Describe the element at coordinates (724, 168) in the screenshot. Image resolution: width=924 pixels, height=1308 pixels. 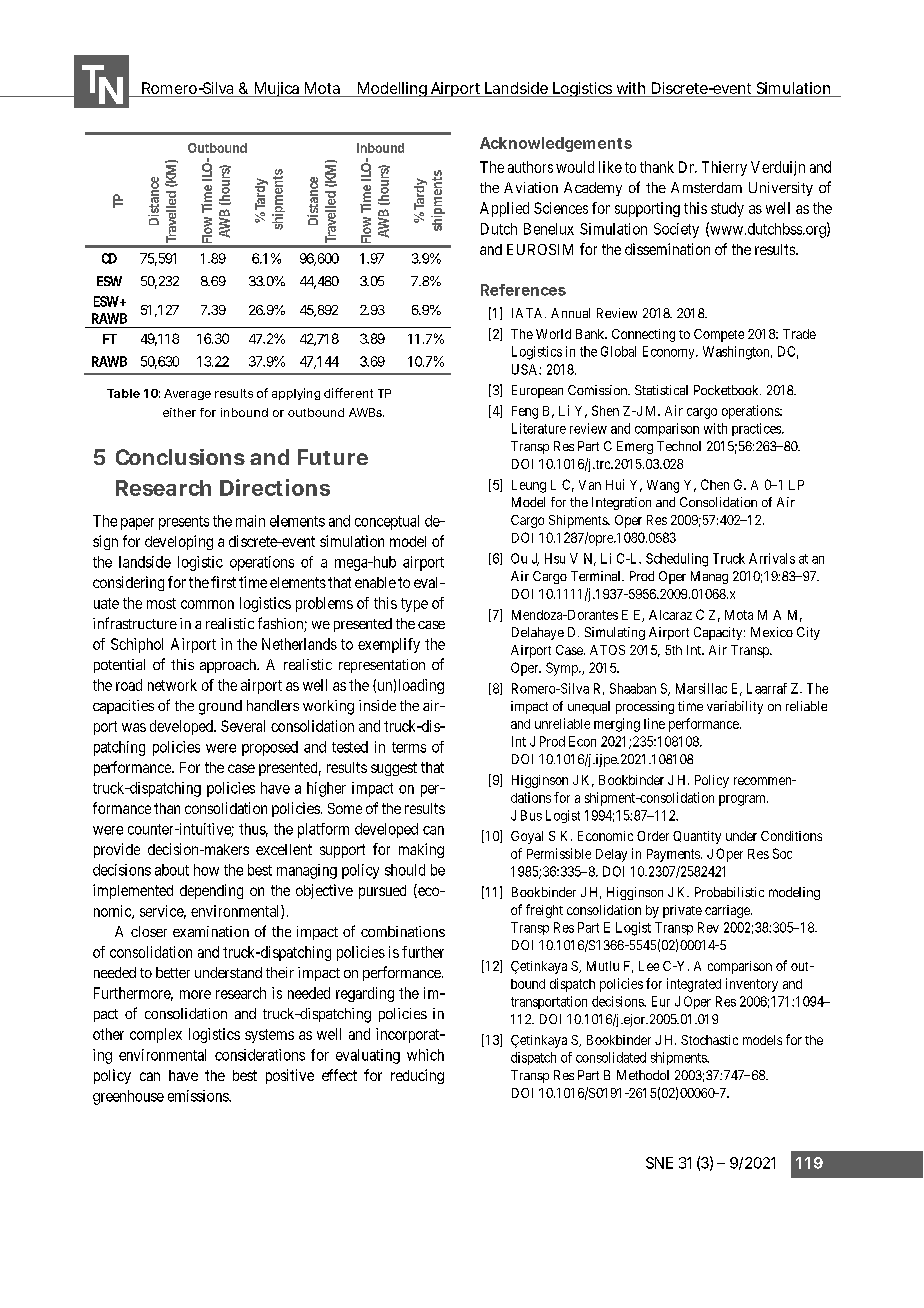
I see `Thierry` at that location.
